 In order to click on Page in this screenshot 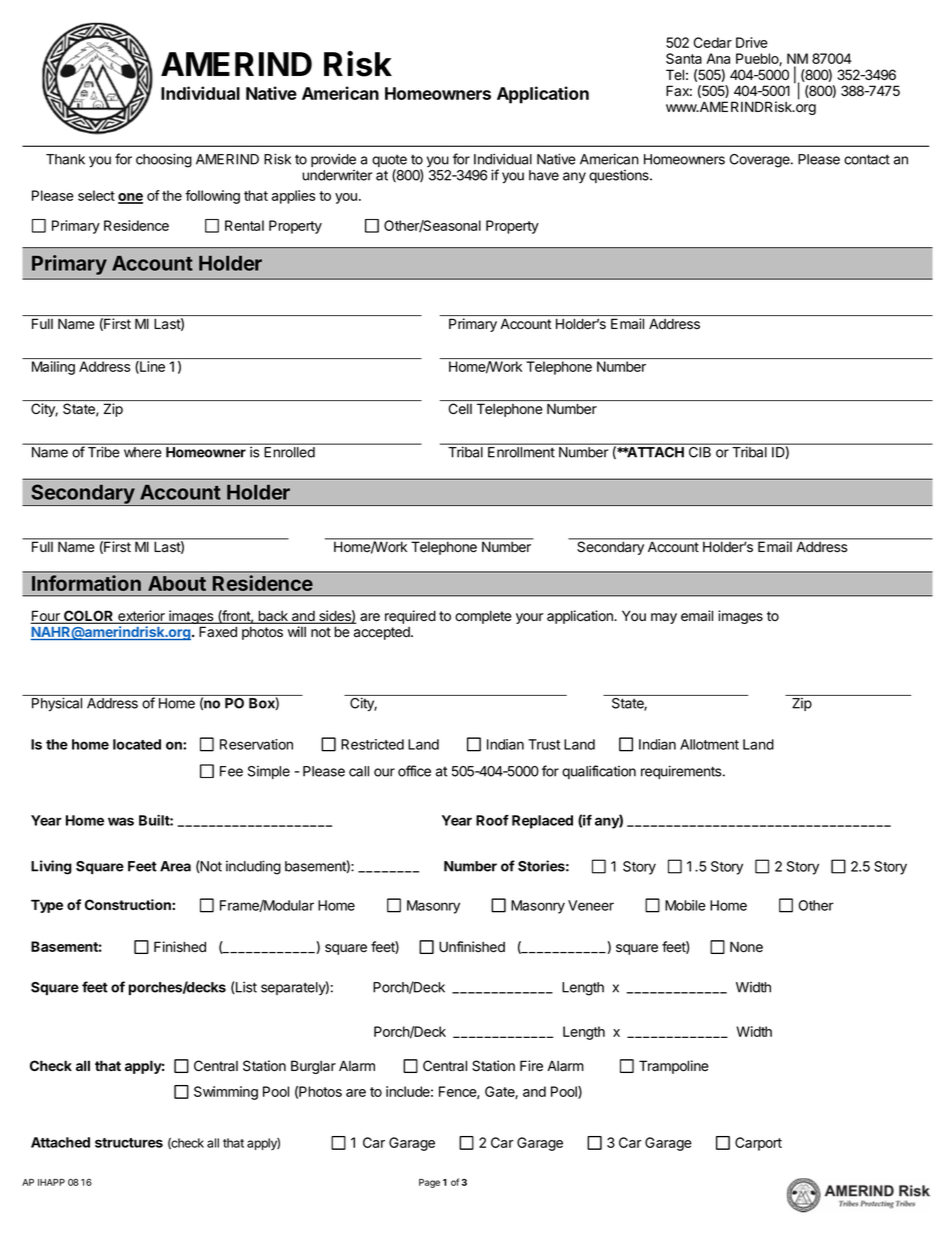, I will do `click(429, 1183)`.
